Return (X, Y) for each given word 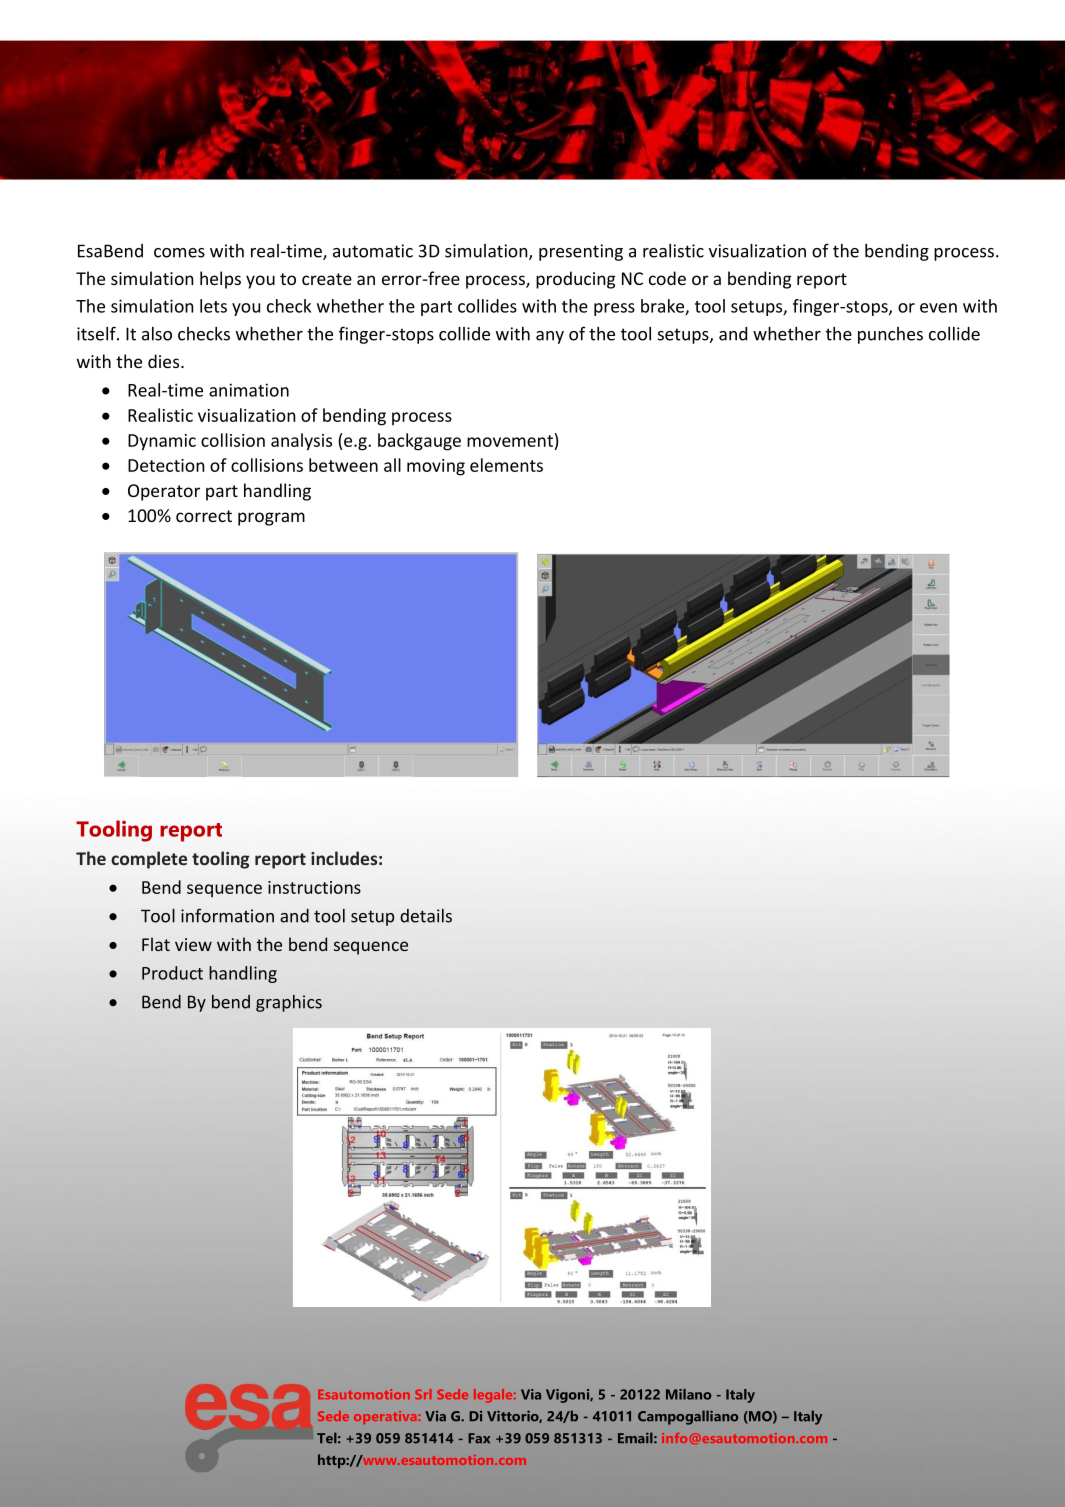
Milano (688, 1394)
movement (510, 441)
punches (890, 335)
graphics (289, 1003)
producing (575, 280)
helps (220, 280)
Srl (423, 1394)
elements (506, 465)
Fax (479, 1438)
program (271, 519)
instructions (314, 887)
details (426, 916)
